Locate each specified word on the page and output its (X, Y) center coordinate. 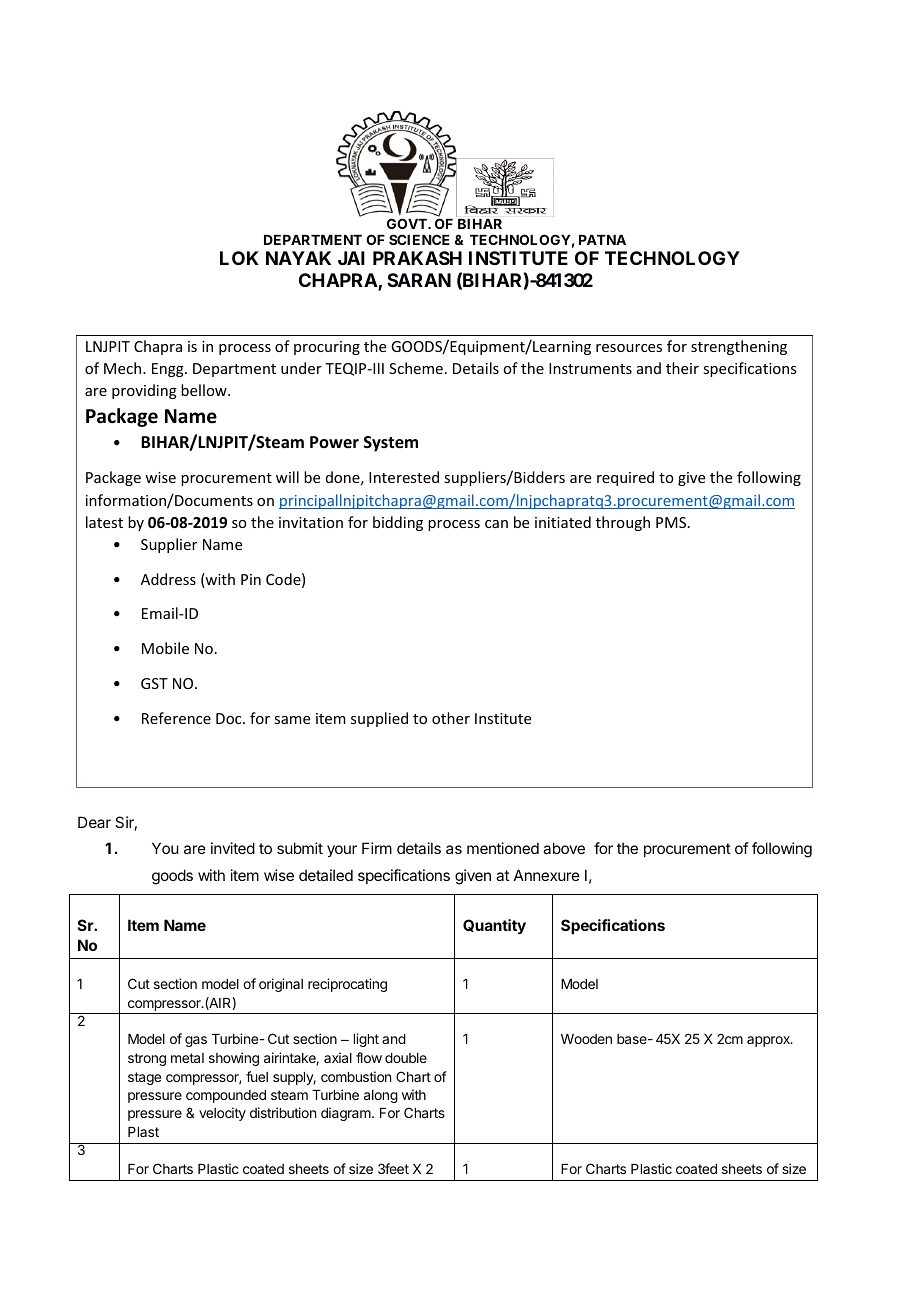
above (564, 848)
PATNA (602, 240)
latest (104, 522)
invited (233, 848)
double (406, 1058)
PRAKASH (417, 258)
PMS (671, 522)
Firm (377, 848)
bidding (398, 523)
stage (144, 1078)
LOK (239, 258)
